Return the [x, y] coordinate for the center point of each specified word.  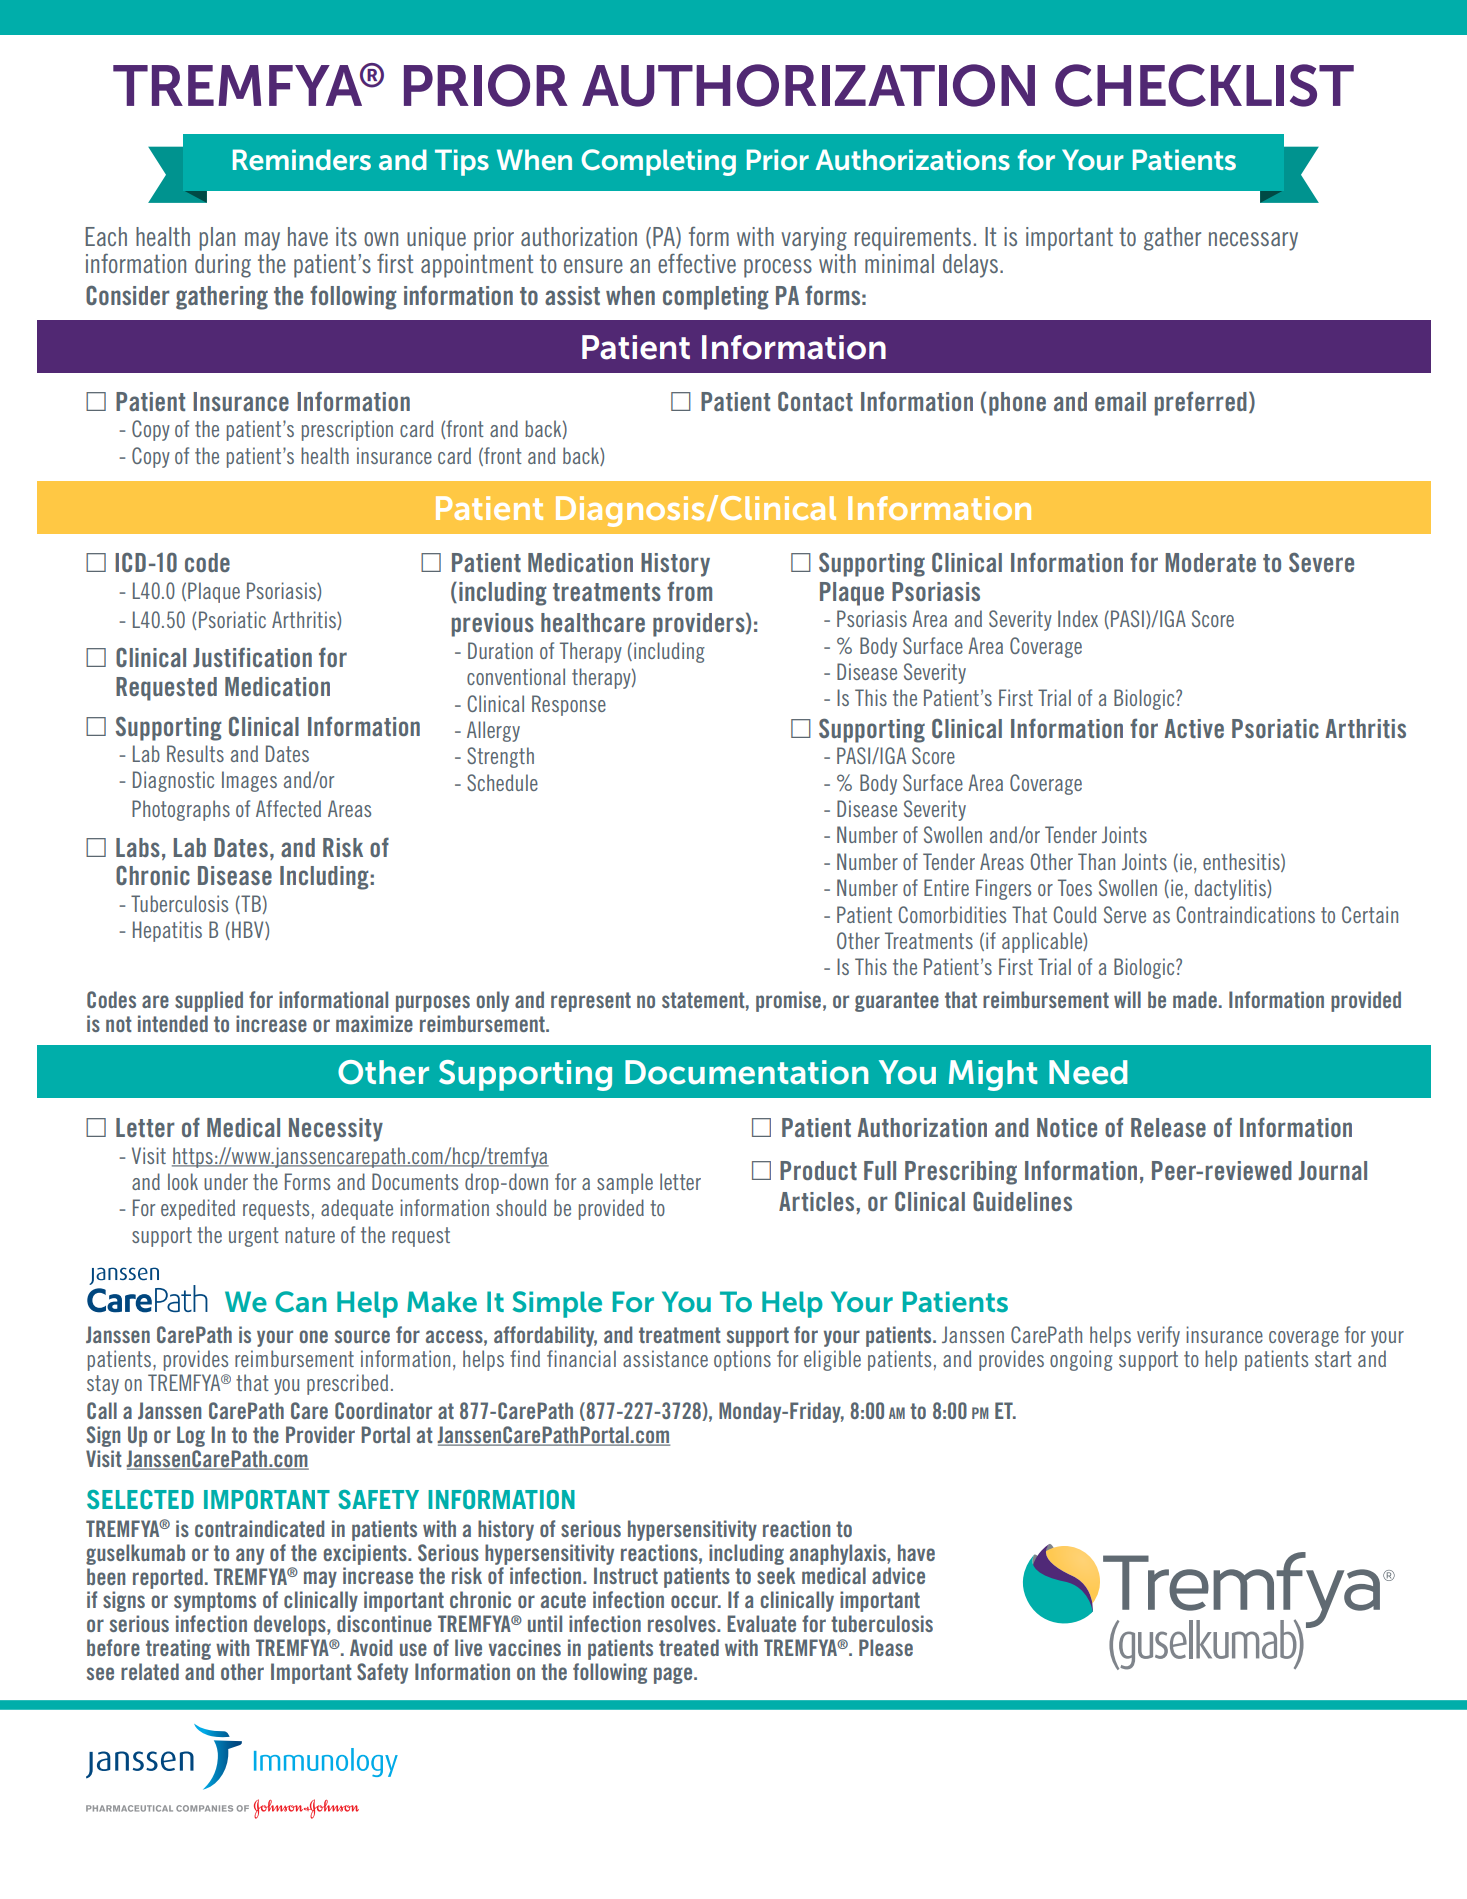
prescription [347, 430]
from [689, 591]
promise [788, 1001]
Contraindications [1245, 914]
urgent [254, 1237]
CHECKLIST [1204, 85]
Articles [818, 1201]
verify [1158, 1336]
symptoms [215, 1602]
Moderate [1210, 562]
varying [814, 239]
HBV [249, 930]
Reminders [302, 160]
